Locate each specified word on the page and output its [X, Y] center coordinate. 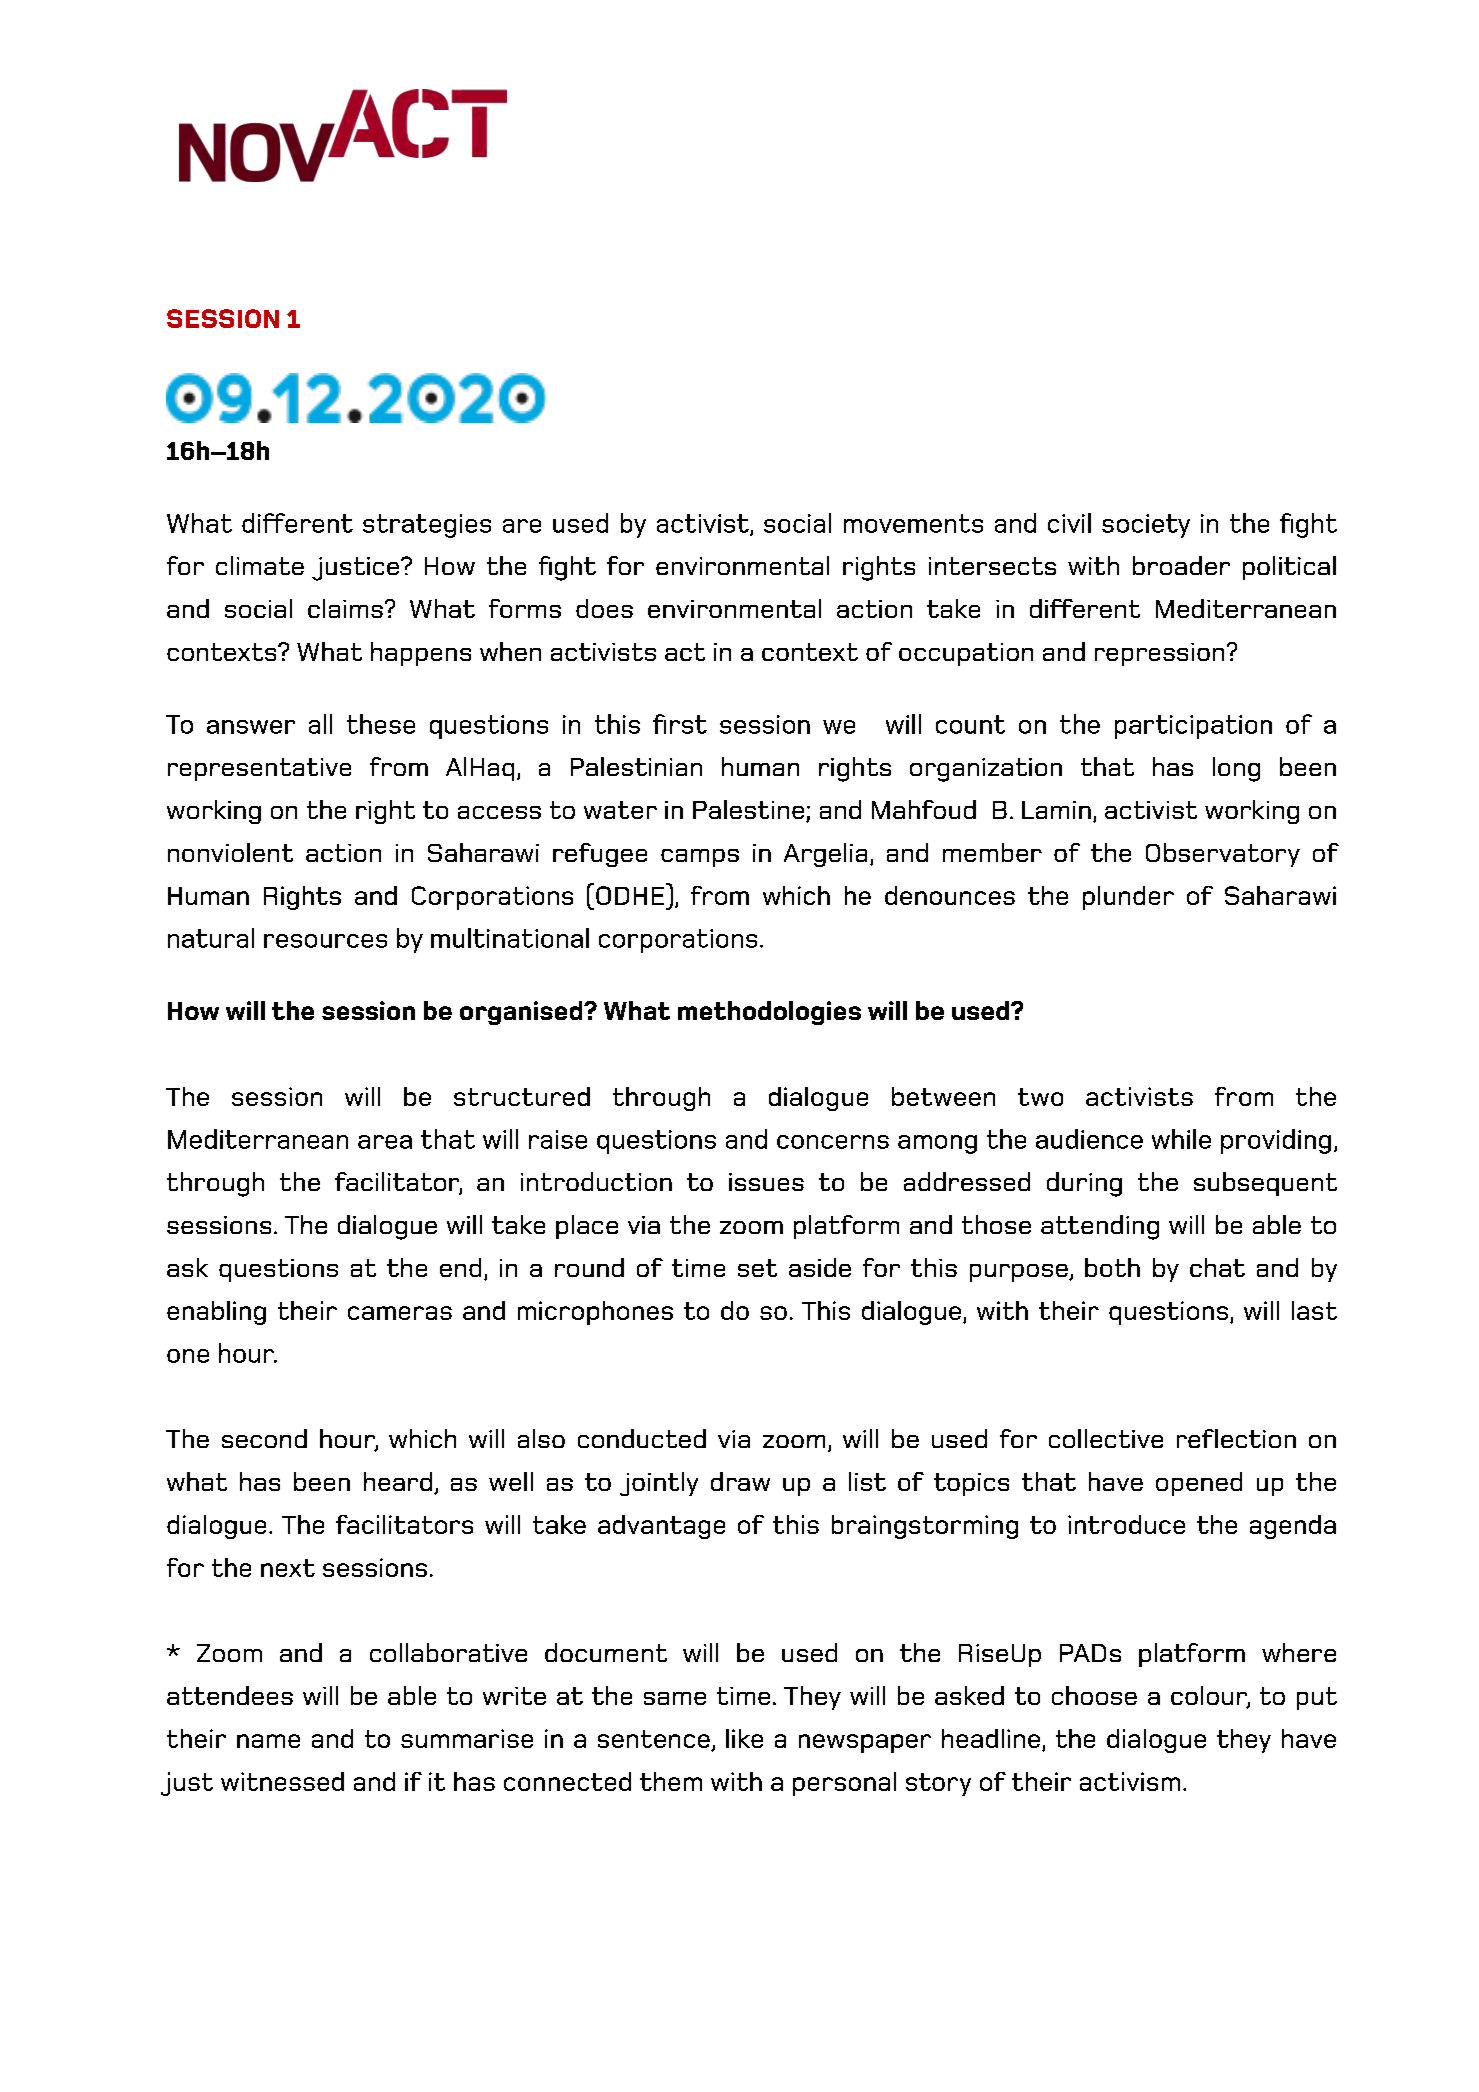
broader [1181, 565]
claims [345, 608]
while [1181, 1139]
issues [766, 1182]
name [268, 1741]
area [385, 1142]
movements [913, 523]
